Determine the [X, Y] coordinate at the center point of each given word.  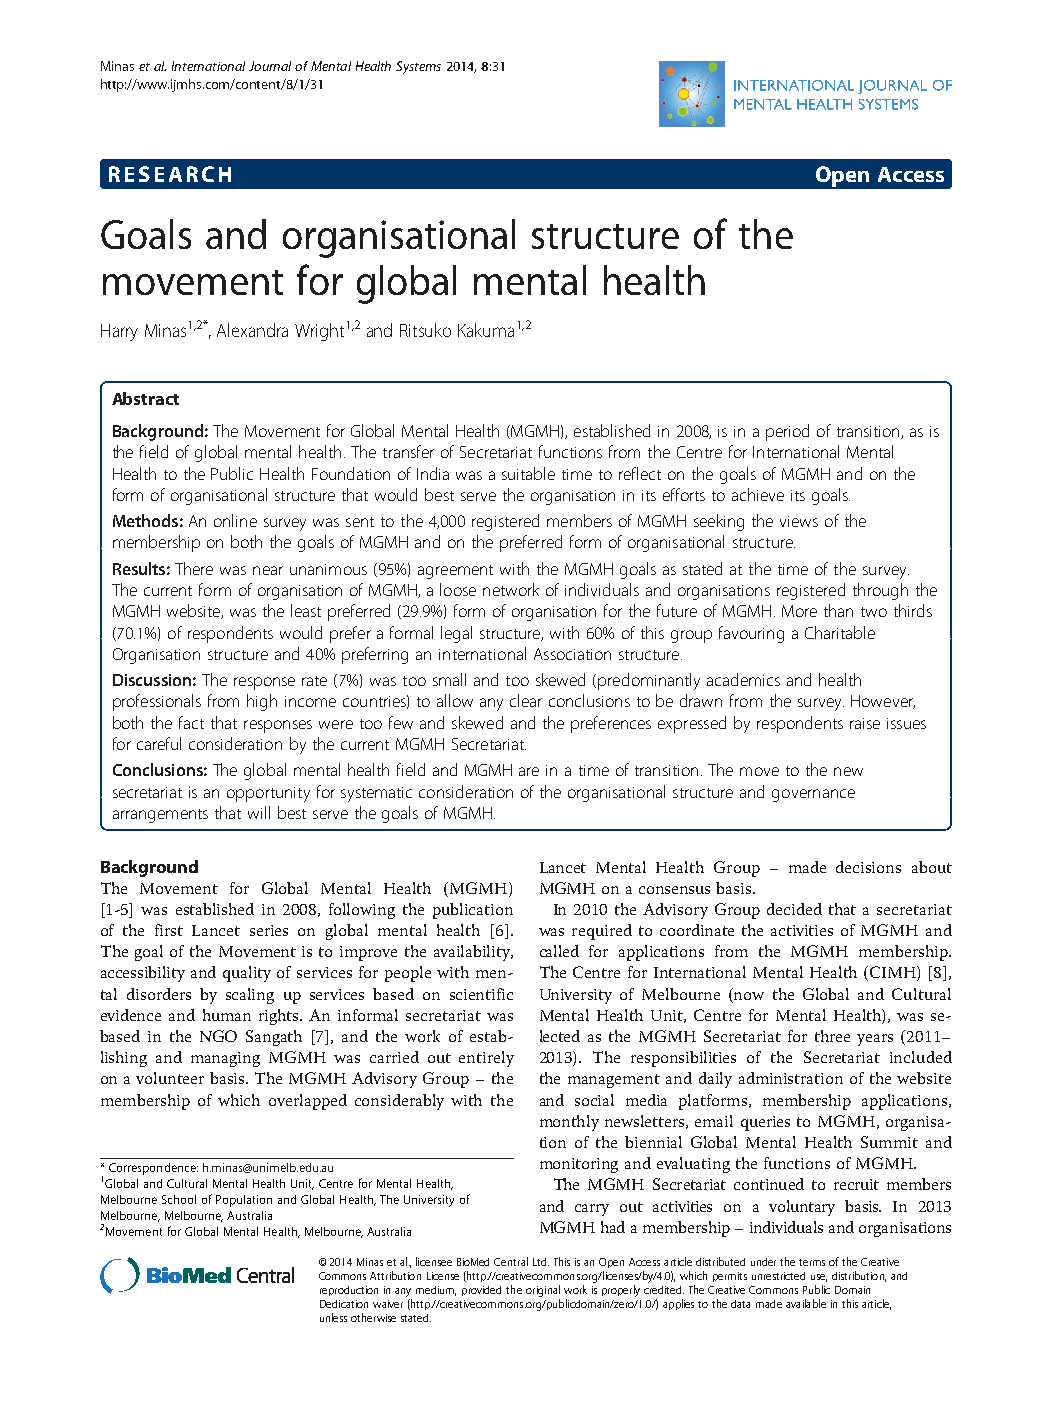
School [179, 1199]
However [883, 702]
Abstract [145, 398]
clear [526, 700]
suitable [528, 473]
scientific [481, 994]
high [262, 702]
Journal [270, 66]
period [787, 432]
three [832, 1036]
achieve [758, 494]
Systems [418, 67]
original [543, 1291]
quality [247, 974]
